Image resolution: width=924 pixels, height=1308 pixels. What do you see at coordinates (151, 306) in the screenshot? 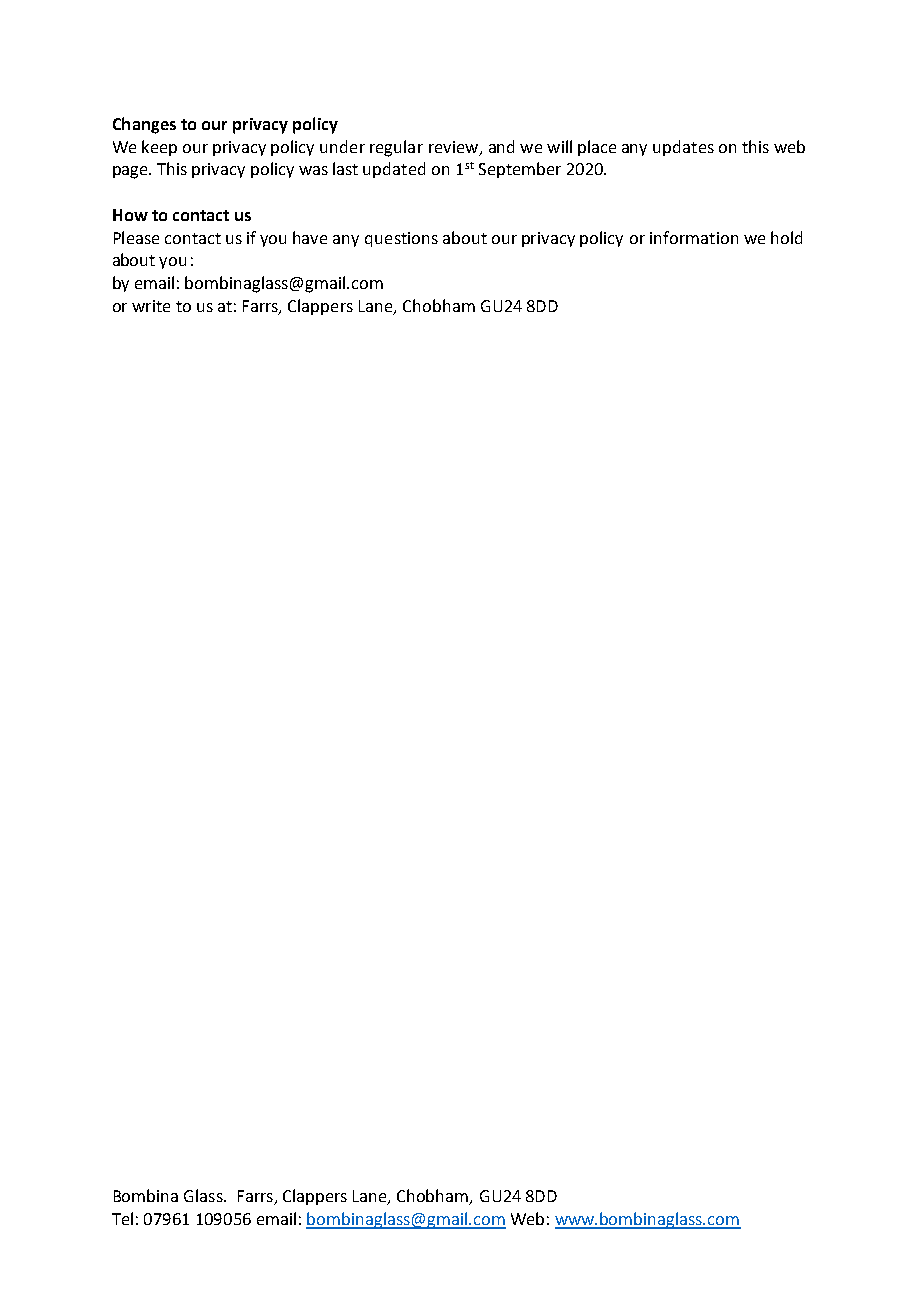
I see `write` at bounding box center [151, 306].
